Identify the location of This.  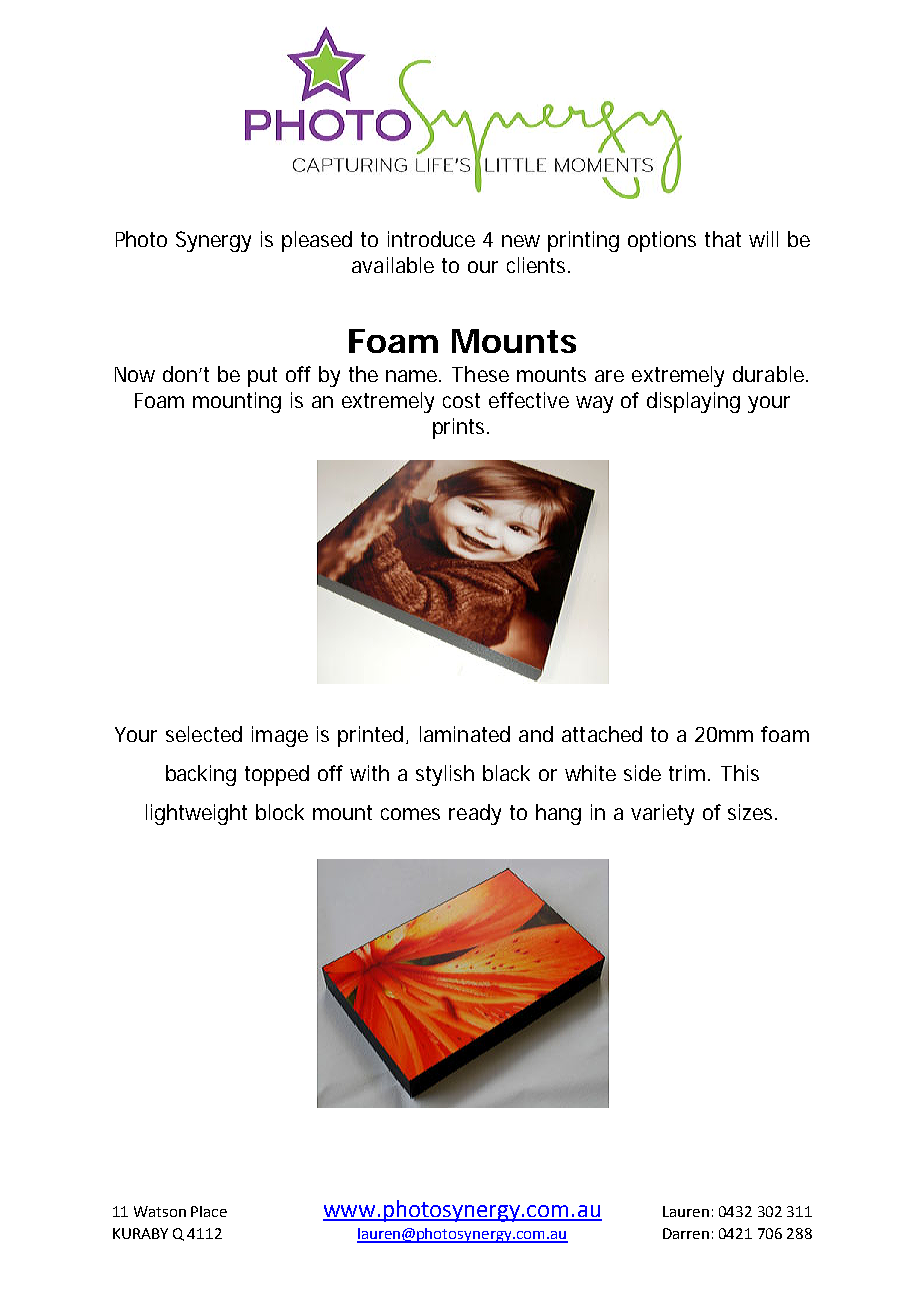
(740, 773).
